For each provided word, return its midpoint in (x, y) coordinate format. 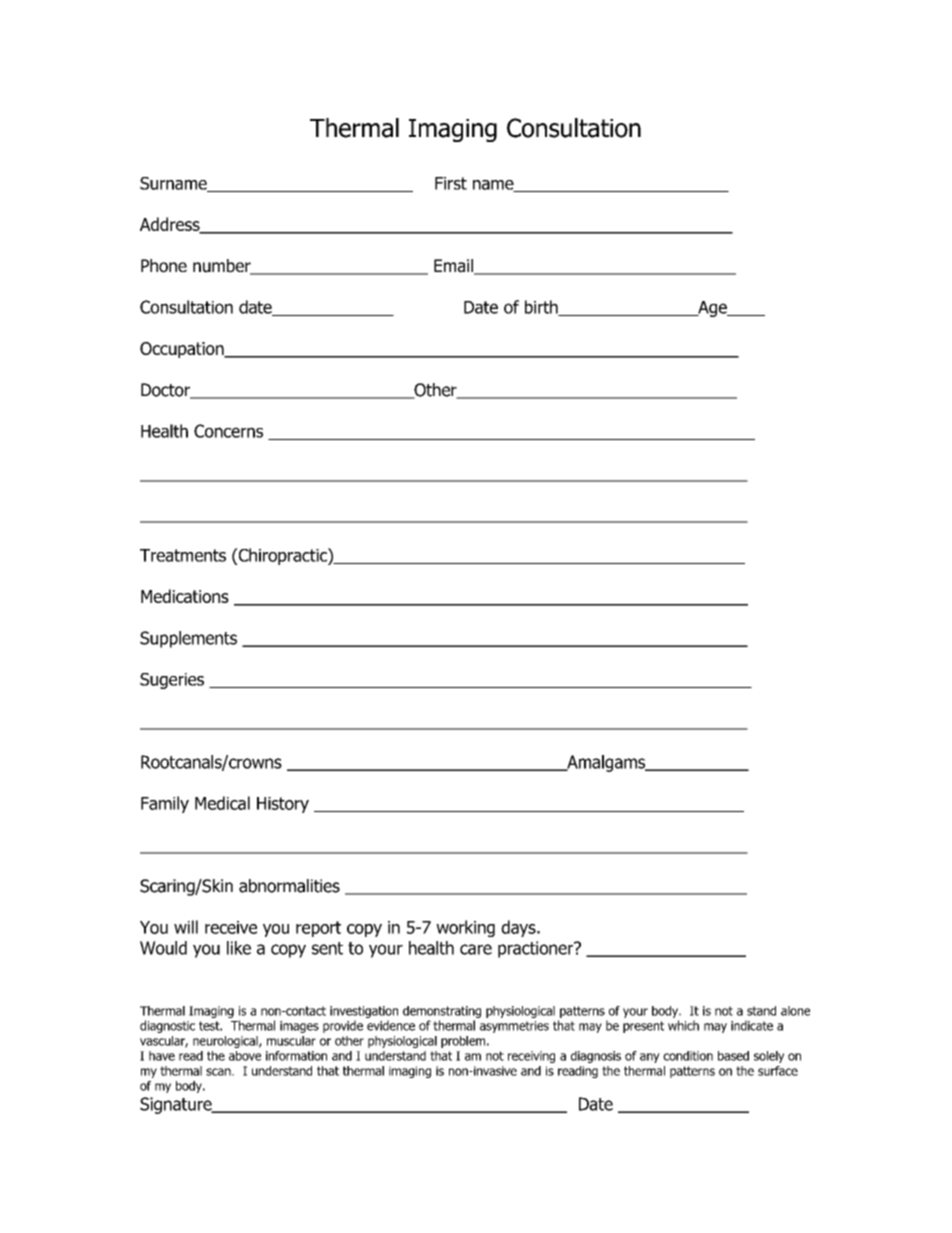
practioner (537, 949)
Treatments (183, 555)
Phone (164, 266)
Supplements (188, 639)
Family (165, 804)
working (465, 928)
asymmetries (514, 1027)
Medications (185, 596)
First (451, 183)
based (733, 1056)
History (283, 805)
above (245, 1056)
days (519, 928)
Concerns (228, 431)
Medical (222, 803)
